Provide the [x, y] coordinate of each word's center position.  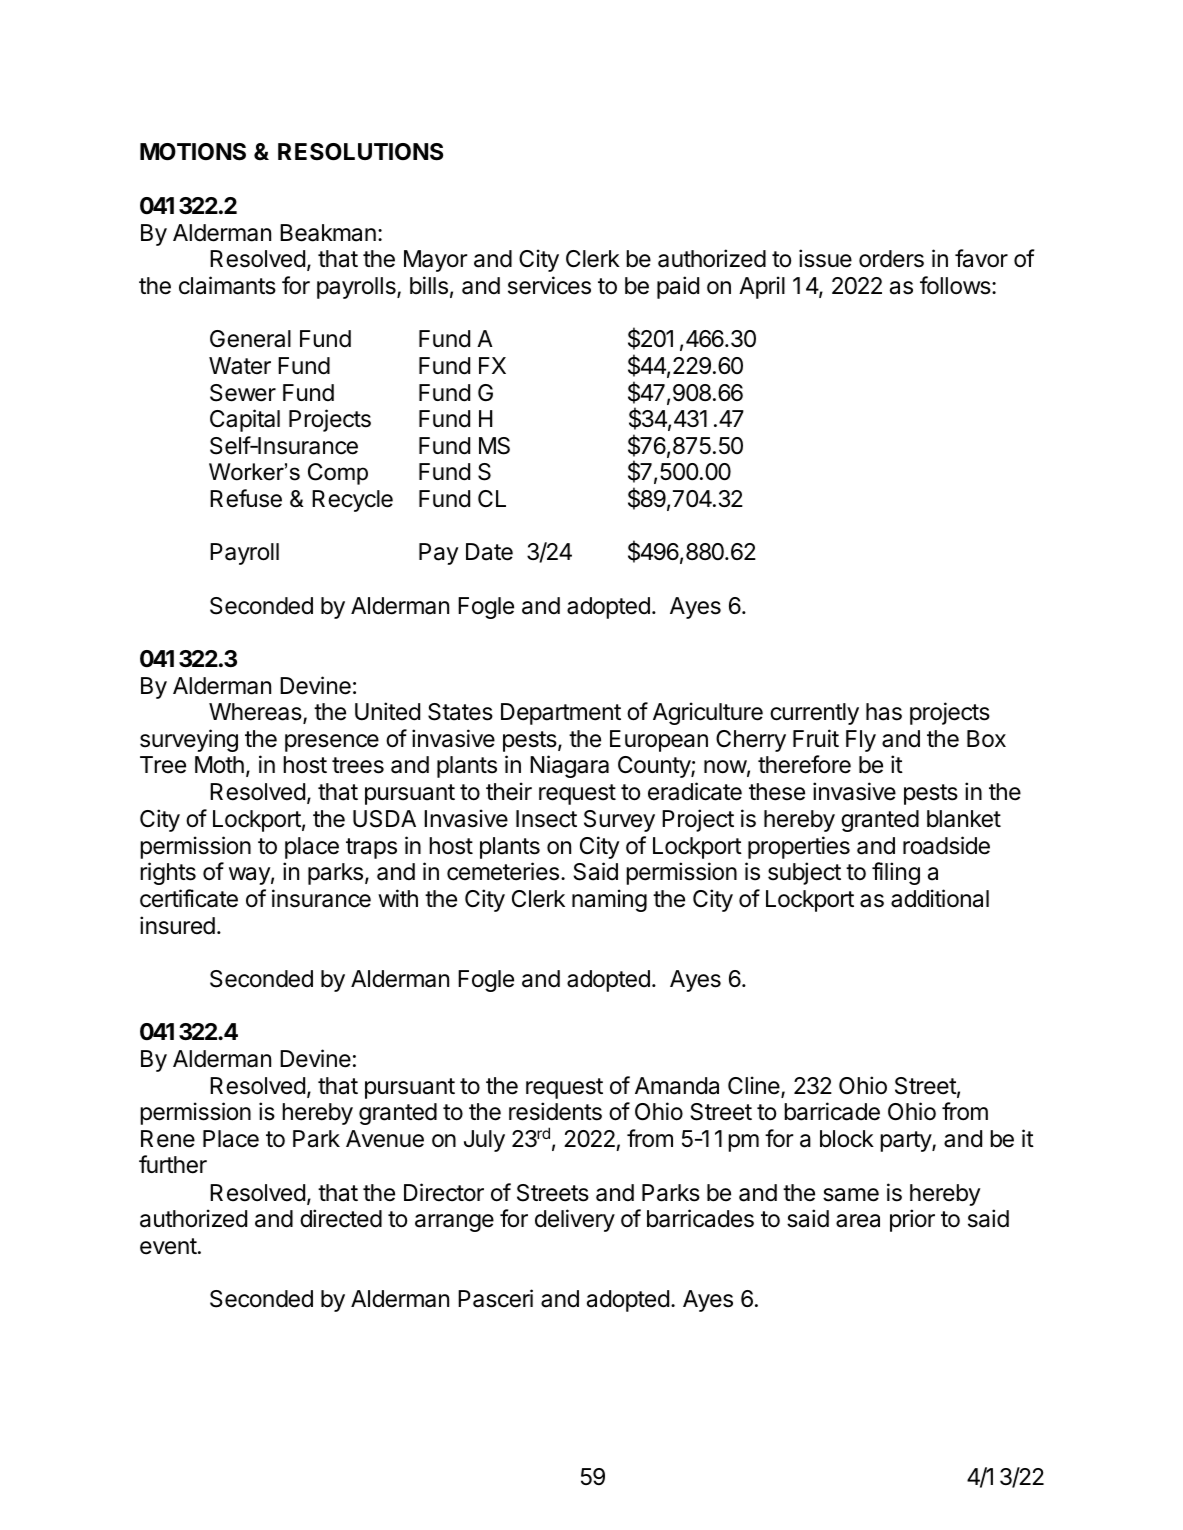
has [884, 712]
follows [956, 285]
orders [891, 259]
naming [609, 900]
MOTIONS [193, 152]
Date [489, 552]
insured [177, 925]
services [549, 285]
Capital [245, 420]
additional [940, 898]
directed [341, 1218]
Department [561, 714]
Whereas [256, 713]
